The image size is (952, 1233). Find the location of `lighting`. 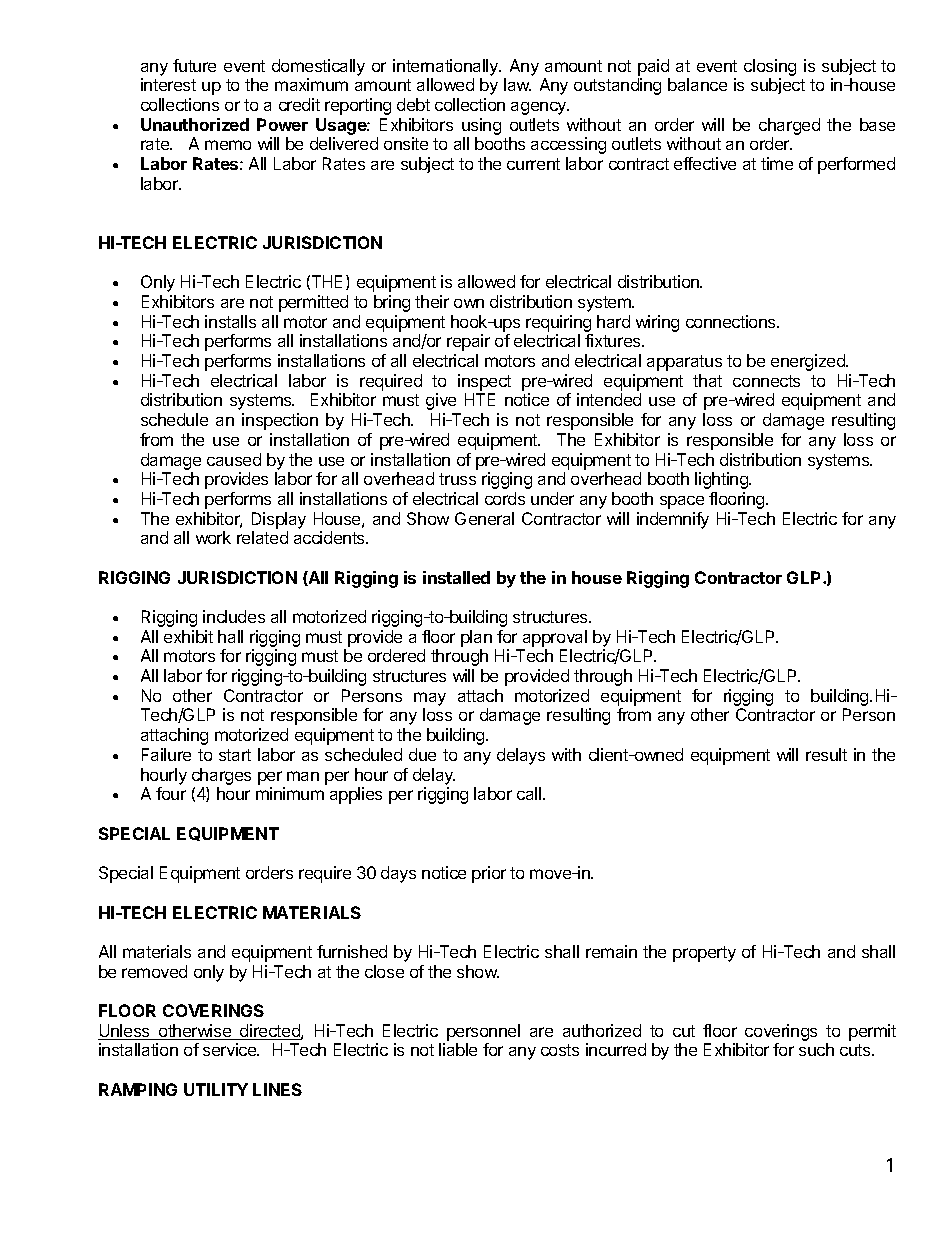

lighting is located at coordinates (722, 480).
